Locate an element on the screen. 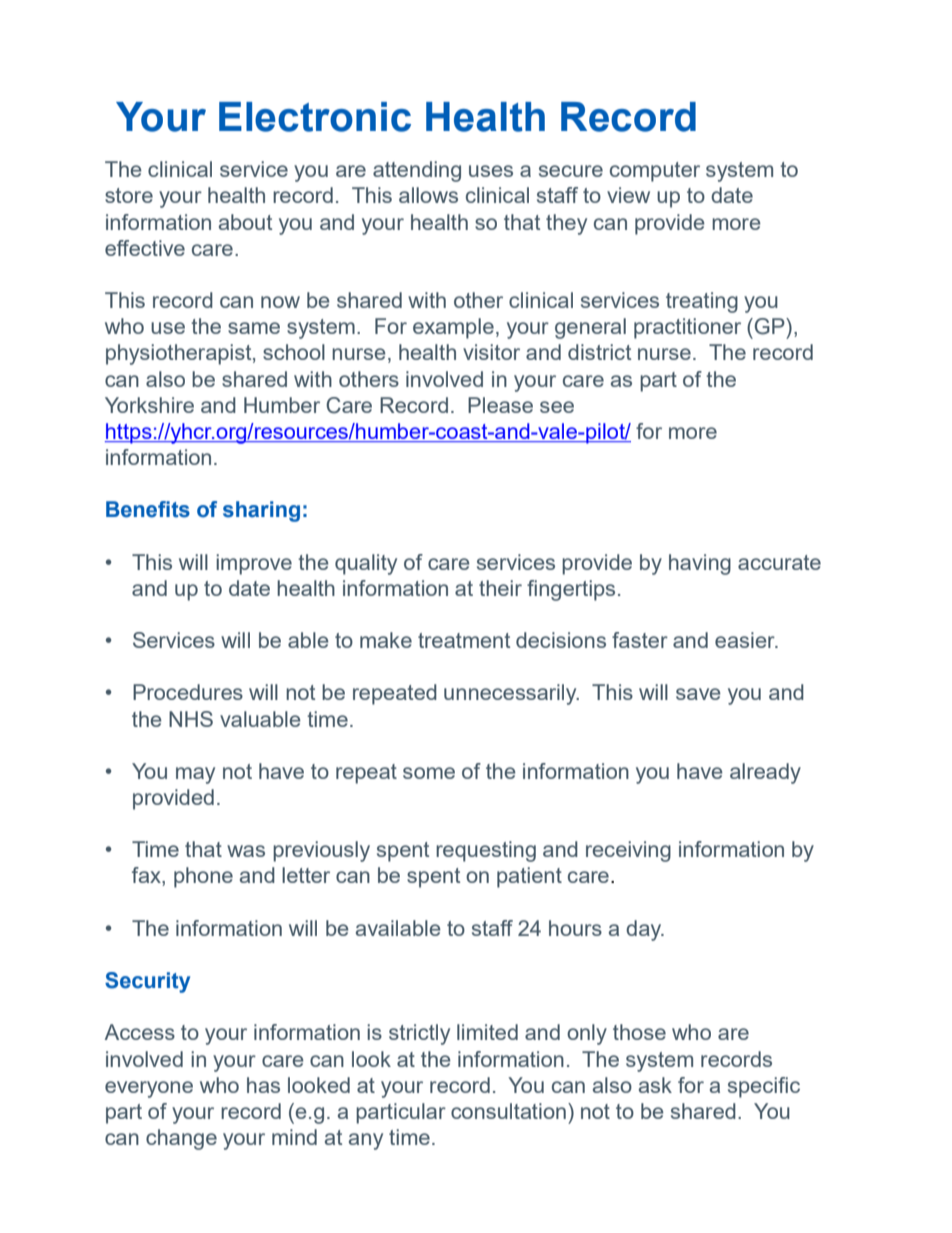  may is located at coordinates (195, 775).
